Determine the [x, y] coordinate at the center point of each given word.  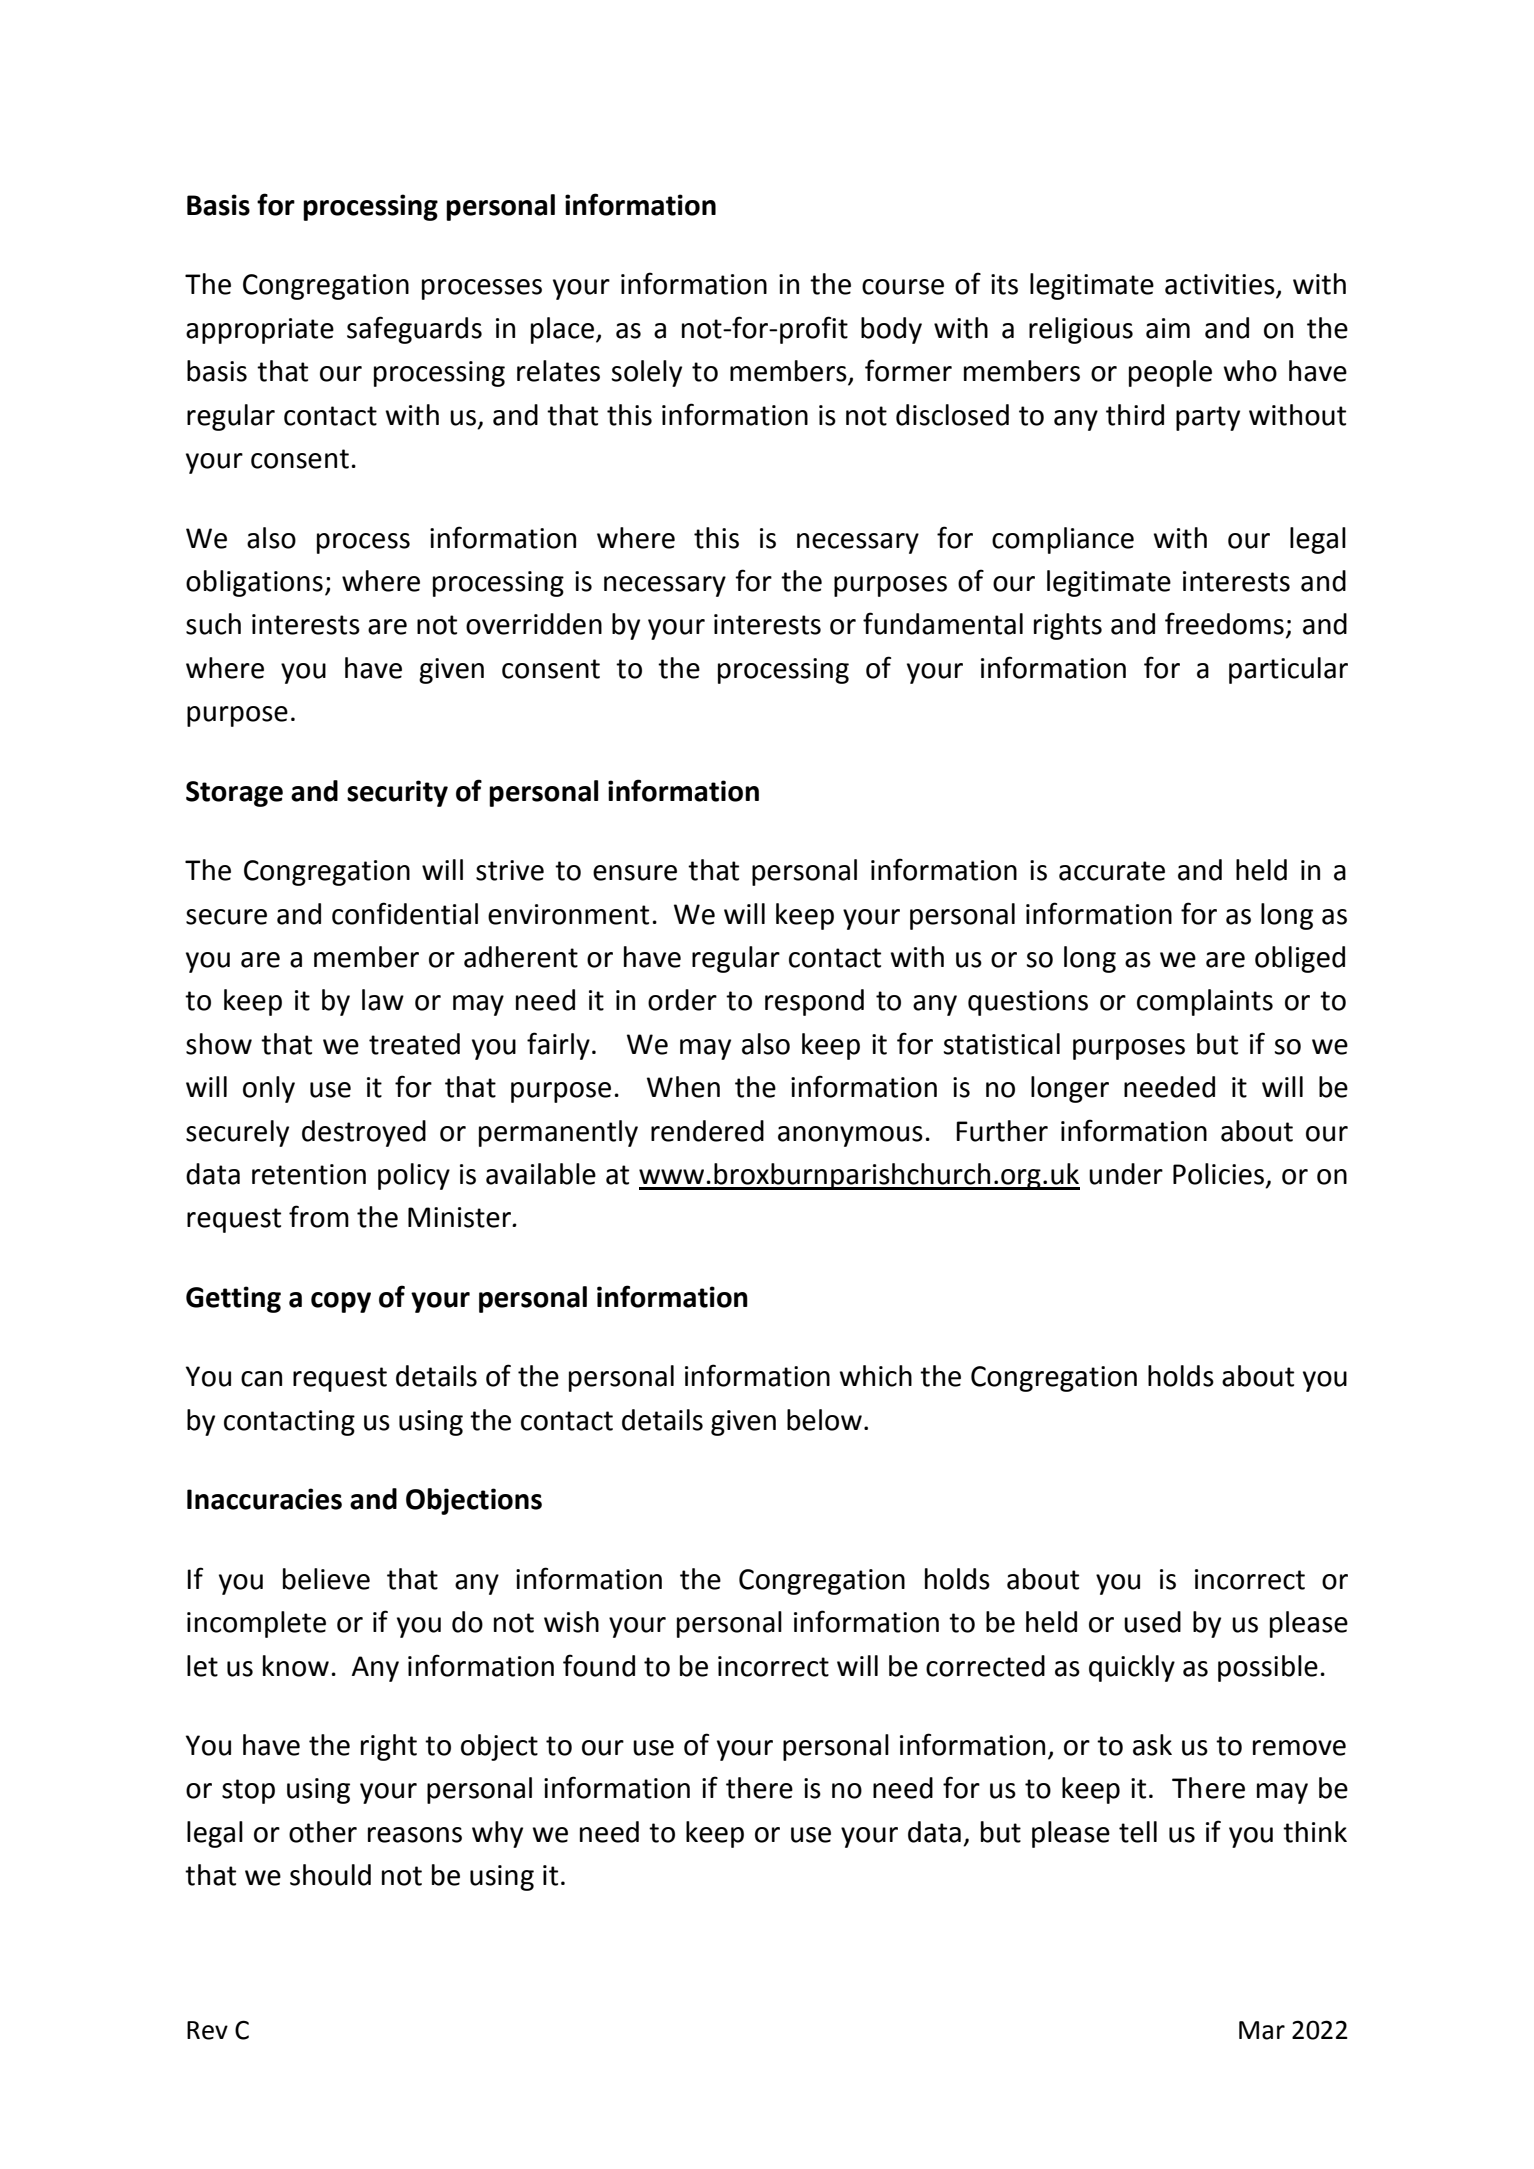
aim [1168, 328]
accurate [1112, 871]
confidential [405, 913]
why [497, 1834]
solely [647, 373]
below [824, 1420]
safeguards [414, 330]
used [1152, 1622]
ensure [635, 873]
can [261, 1379]
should [330, 1875]
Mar [1262, 2030]
